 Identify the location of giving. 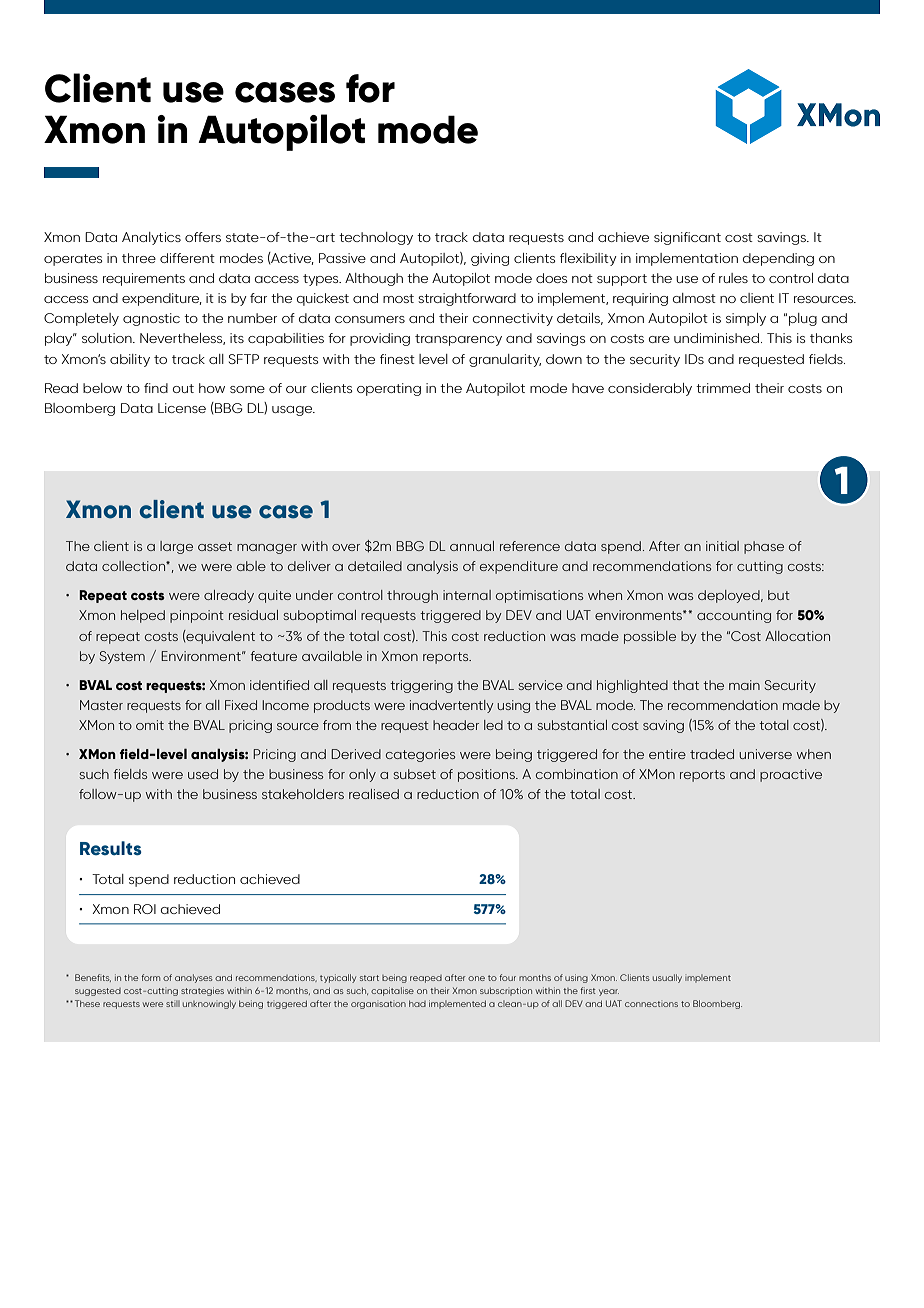
(490, 259).
